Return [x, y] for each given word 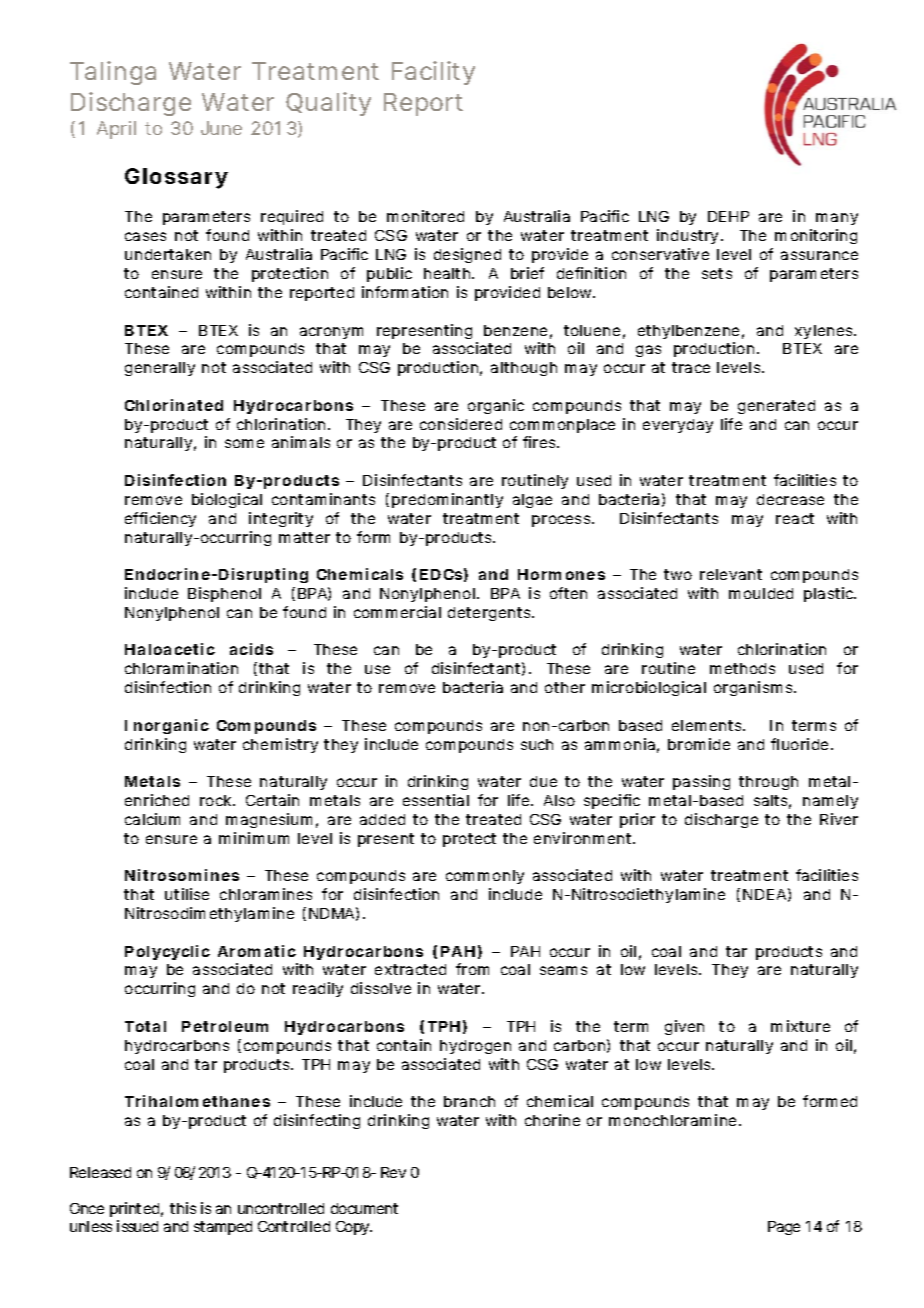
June [221, 128]
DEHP [728, 216]
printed [136, 1209]
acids [251, 649]
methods [742, 668]
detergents [491, 614]
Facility [433, 73]
